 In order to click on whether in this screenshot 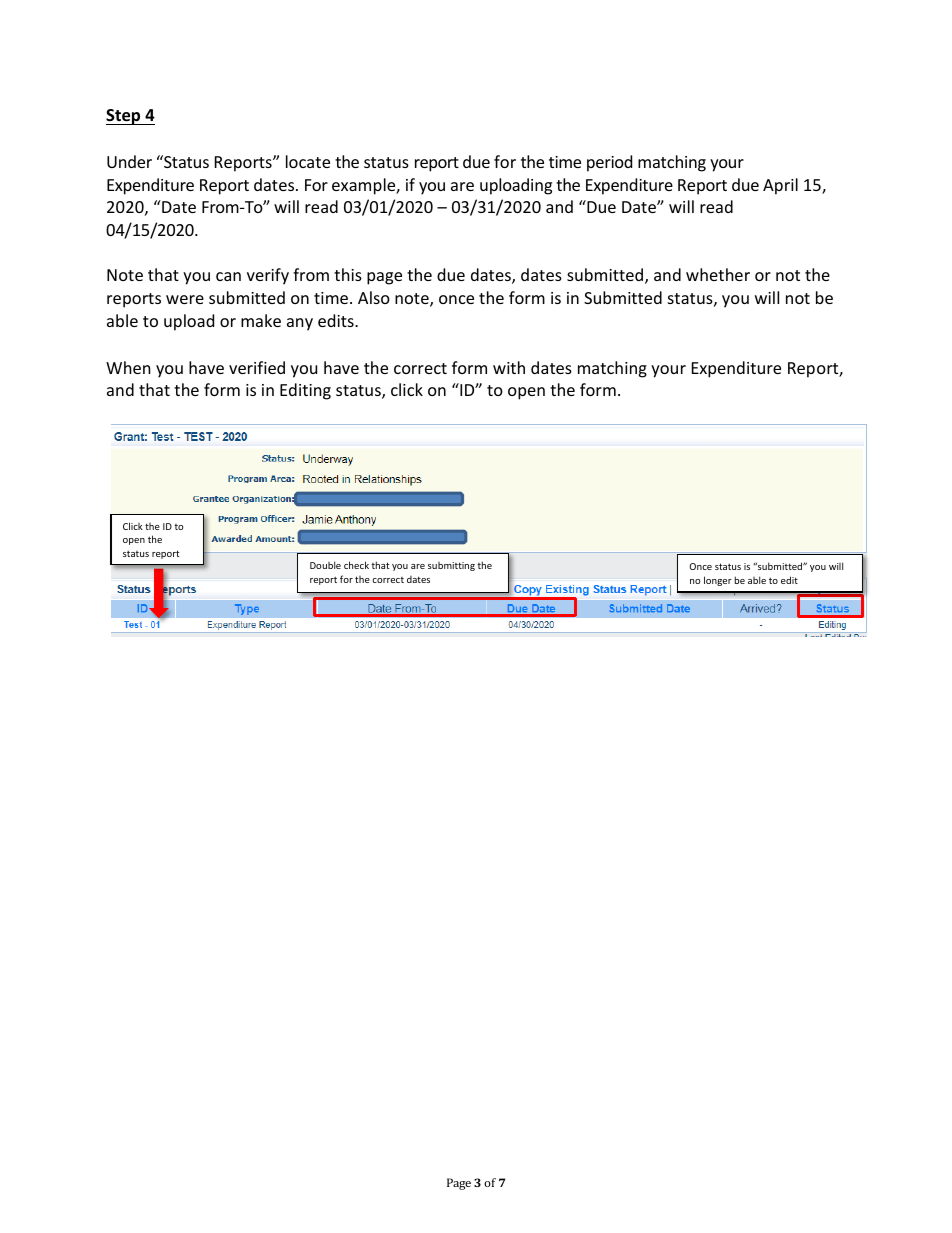, I will do `click(718, 274)`.
